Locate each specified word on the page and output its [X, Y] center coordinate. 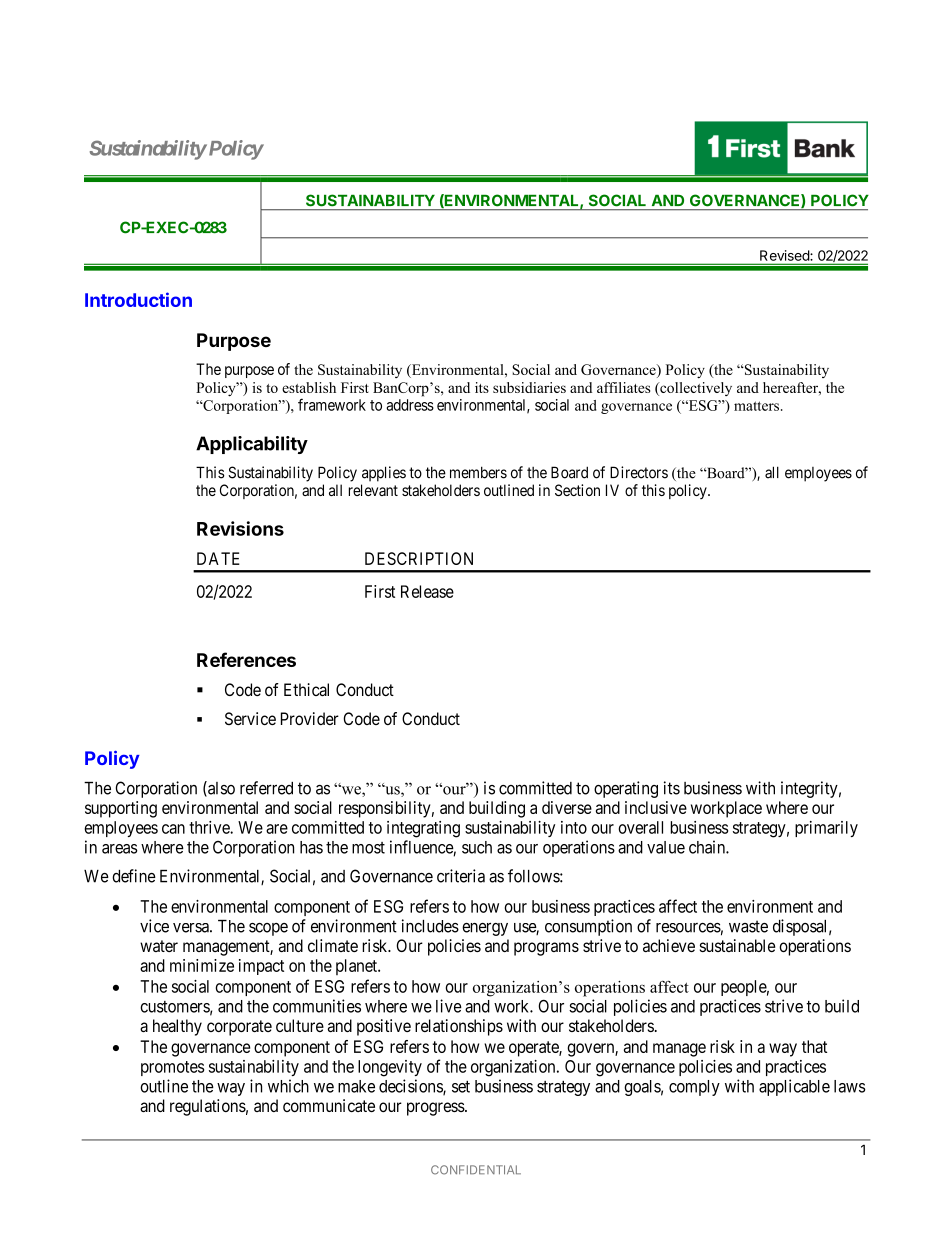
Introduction [138, 299]
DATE [218, 558]
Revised [784, 255]
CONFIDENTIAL [476, 1170]
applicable [794, 1087]
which [288, 1086]
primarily [826, 829]
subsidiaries [529, 387]
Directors [639, 472]
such [477, 847]
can [173, 829]
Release [427, 591]
